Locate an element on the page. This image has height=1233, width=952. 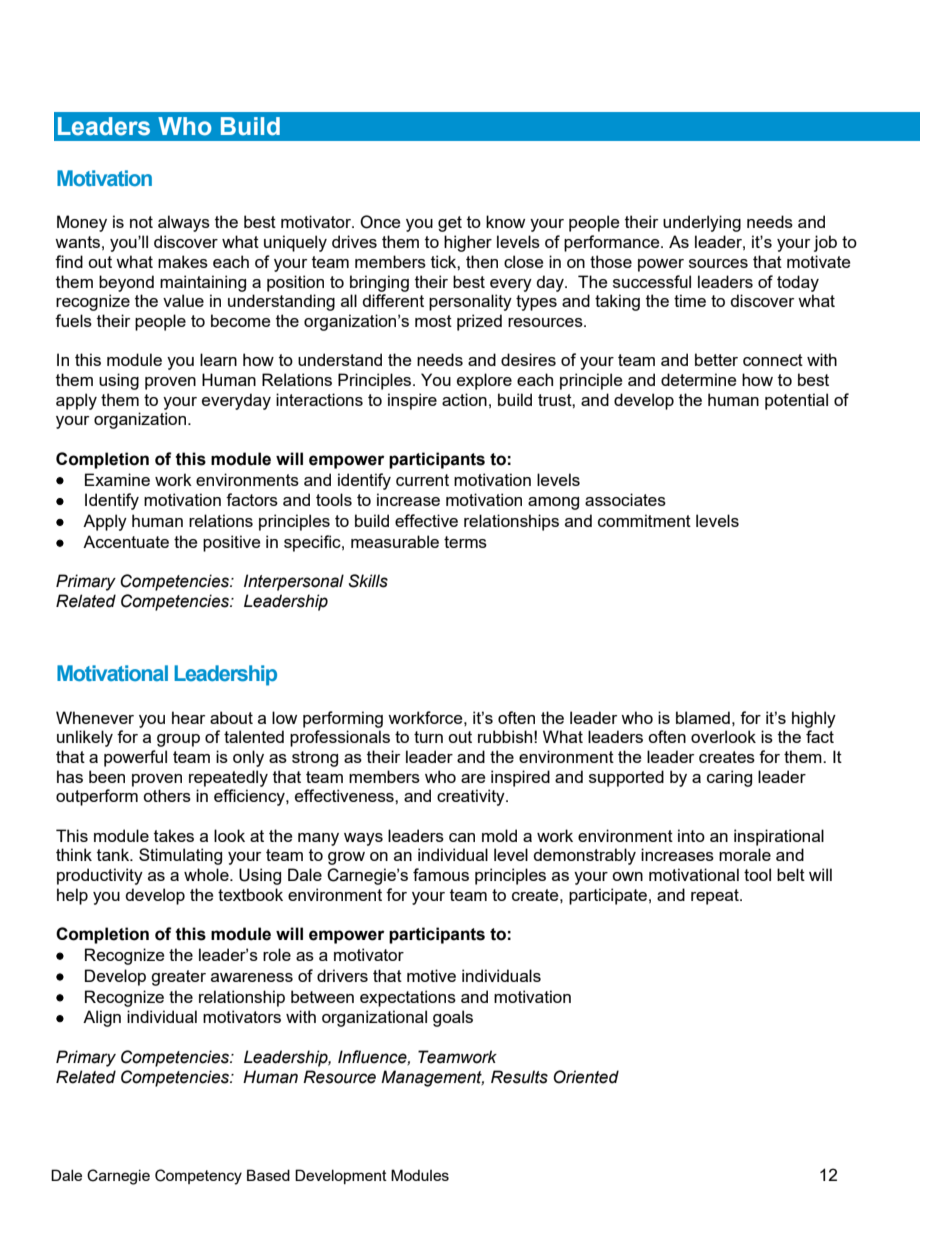
commitment is located at coordinates (644, 520).
